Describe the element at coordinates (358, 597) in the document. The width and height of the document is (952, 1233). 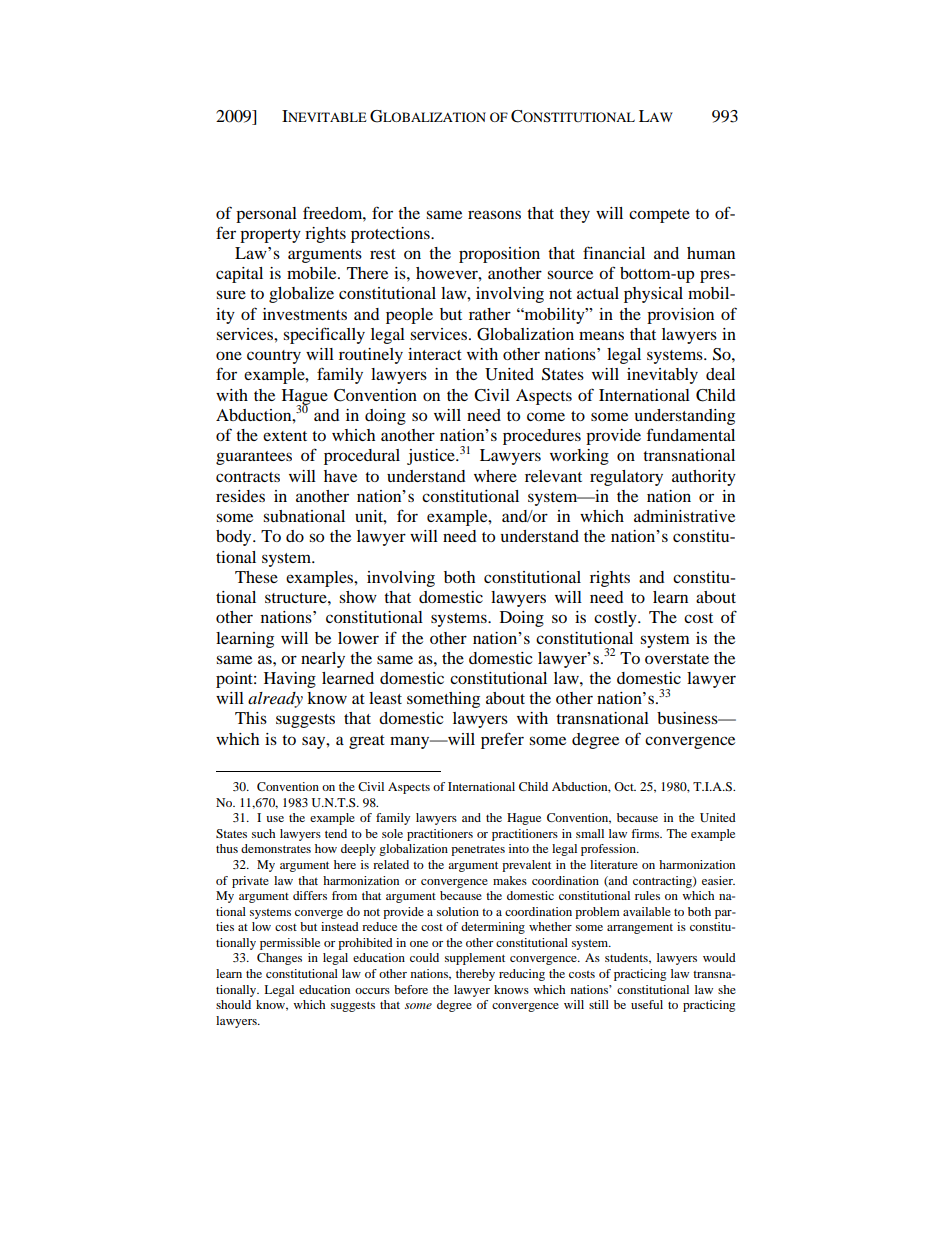
I see `show` at that location.
